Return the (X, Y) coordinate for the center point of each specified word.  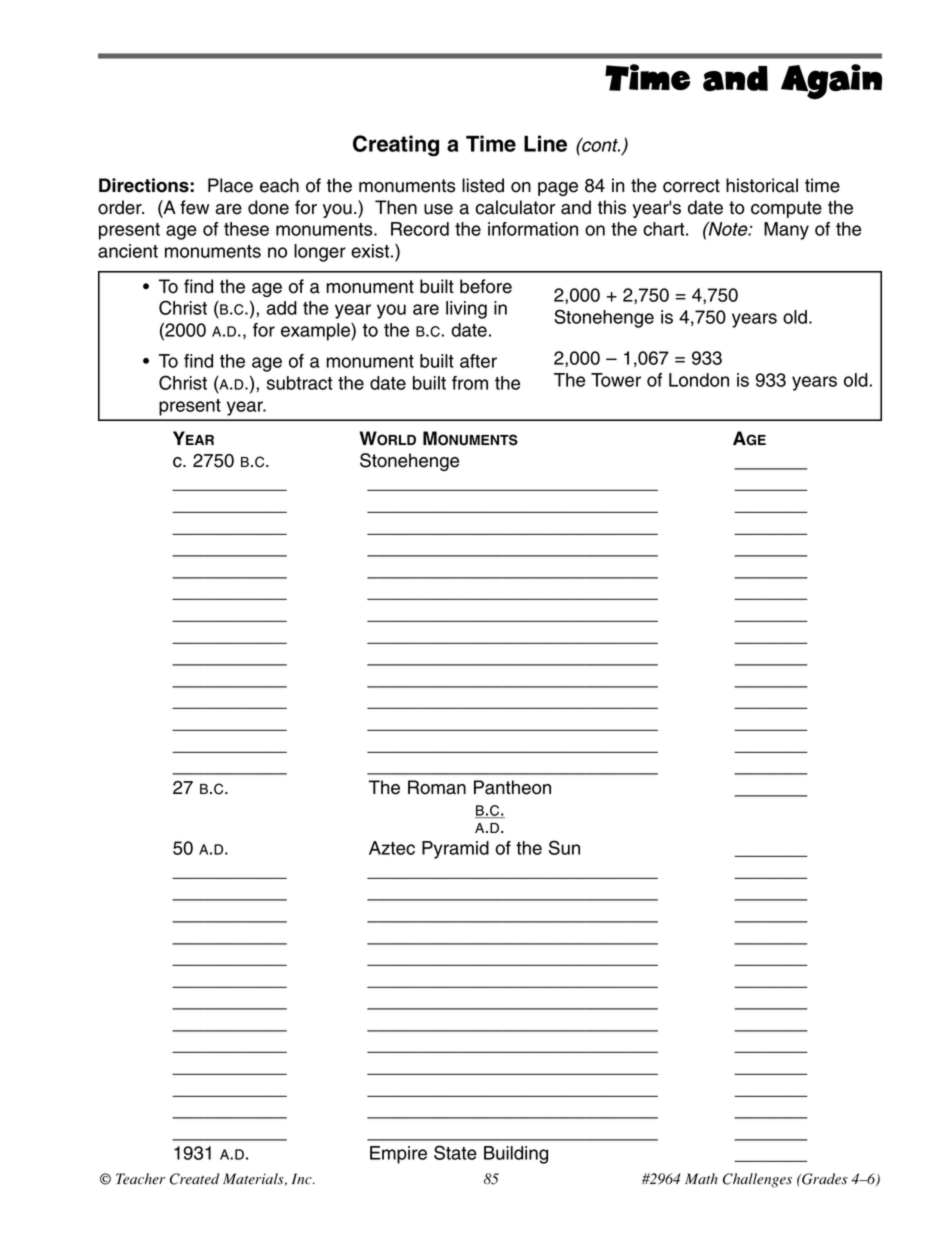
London (699, 380)
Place (230, 185)
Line (545, 143)
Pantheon (512, 787)
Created (194, 1179)
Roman (437, 787)
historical (762, 185)
